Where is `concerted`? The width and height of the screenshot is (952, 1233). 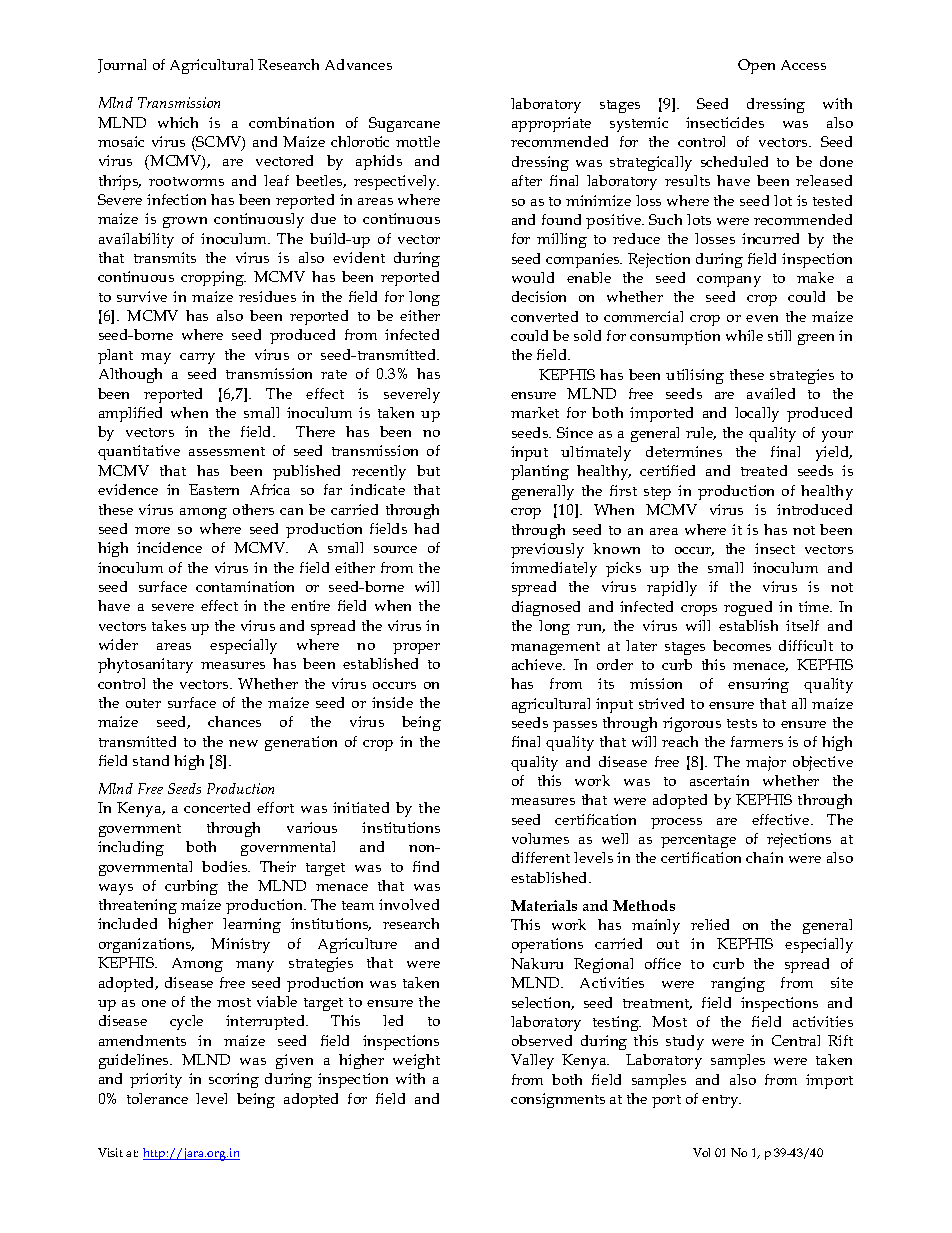
concerted is located at coordinates (217, 807).
